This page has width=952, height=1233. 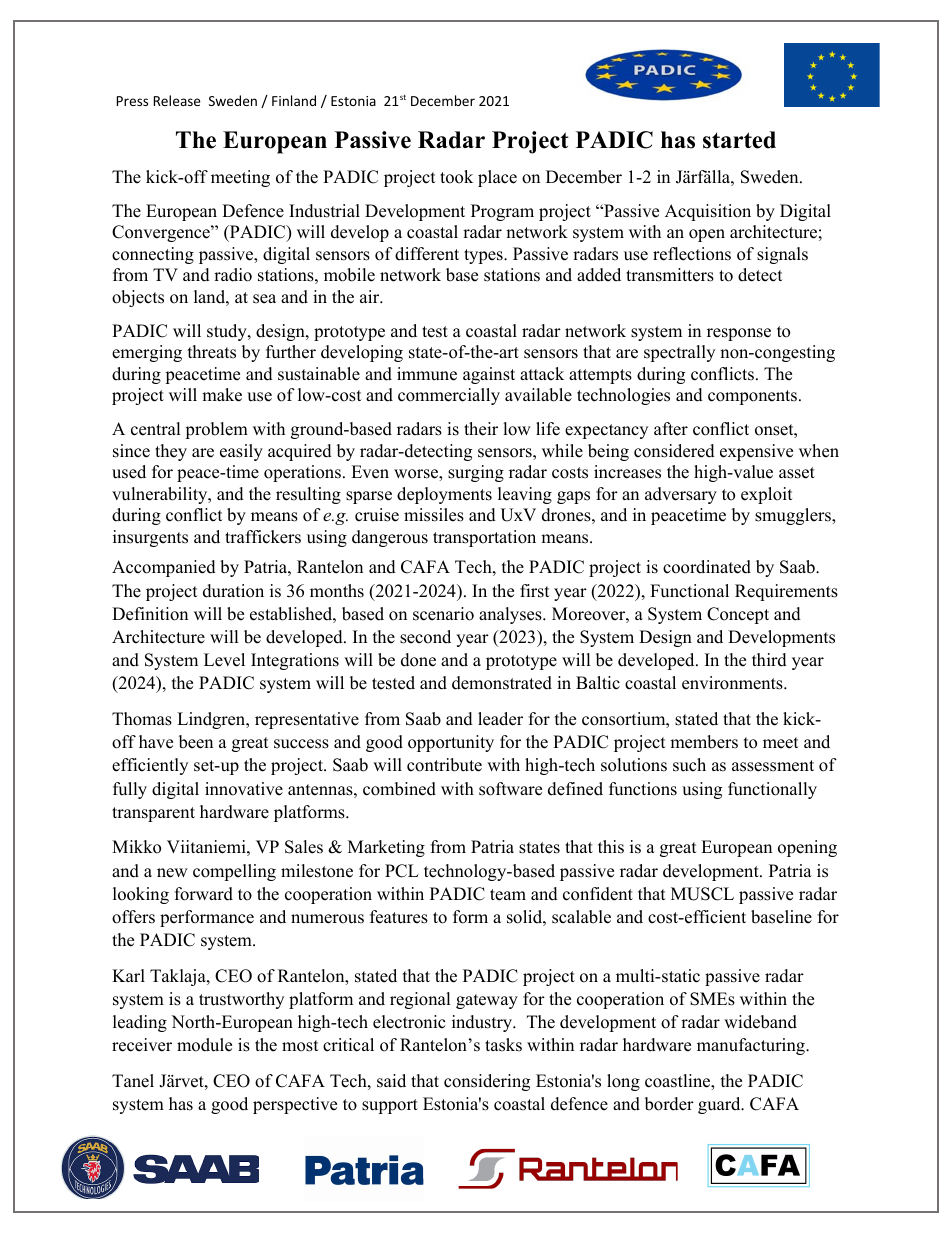 I want to click on expensive, so click(x=756, y=452).
